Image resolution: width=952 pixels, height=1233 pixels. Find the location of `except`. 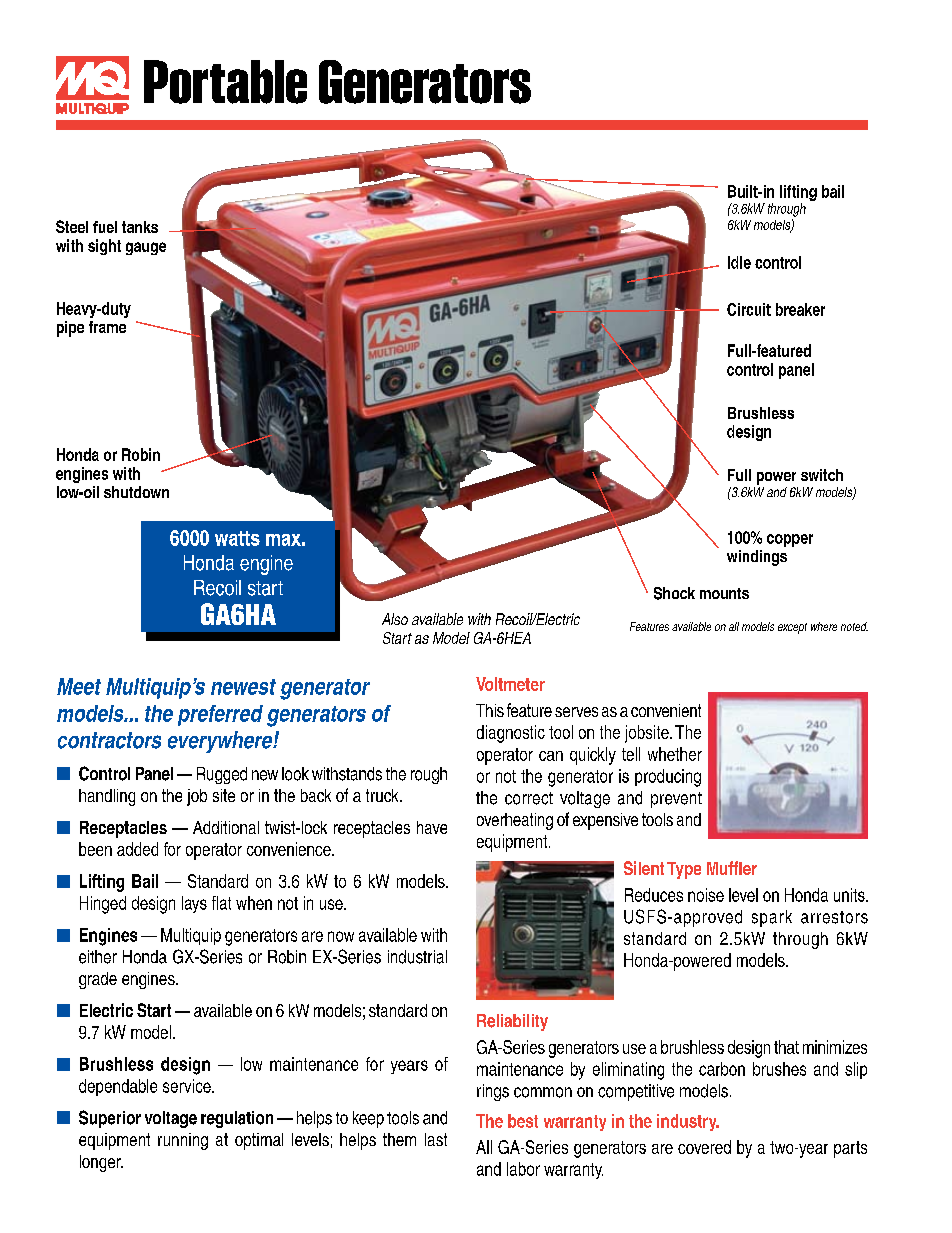

except is located at coordinates (792, 628).
